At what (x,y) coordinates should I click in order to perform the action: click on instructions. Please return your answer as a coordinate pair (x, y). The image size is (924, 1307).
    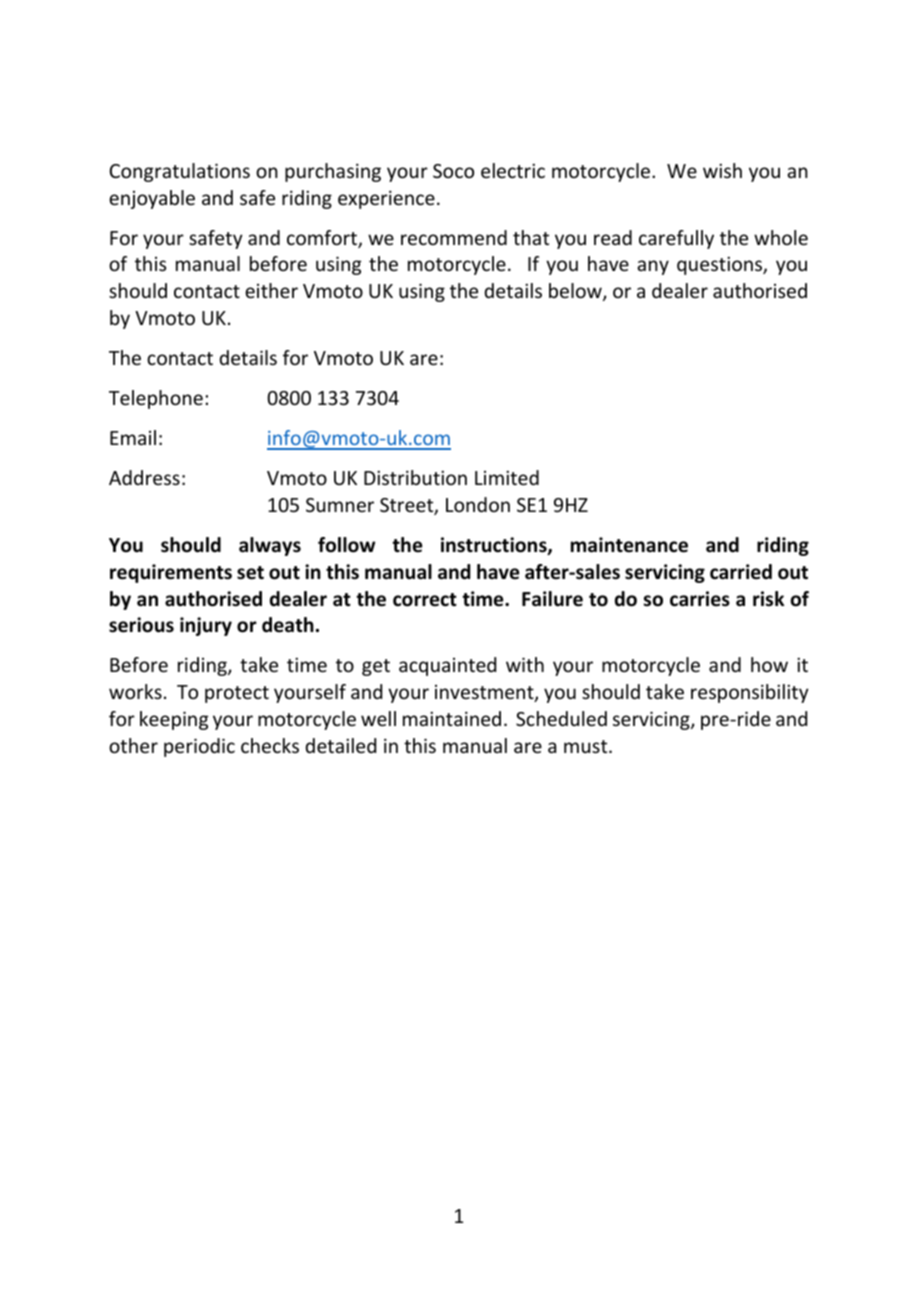
    Looking at the image, I should click on (495, 546).
